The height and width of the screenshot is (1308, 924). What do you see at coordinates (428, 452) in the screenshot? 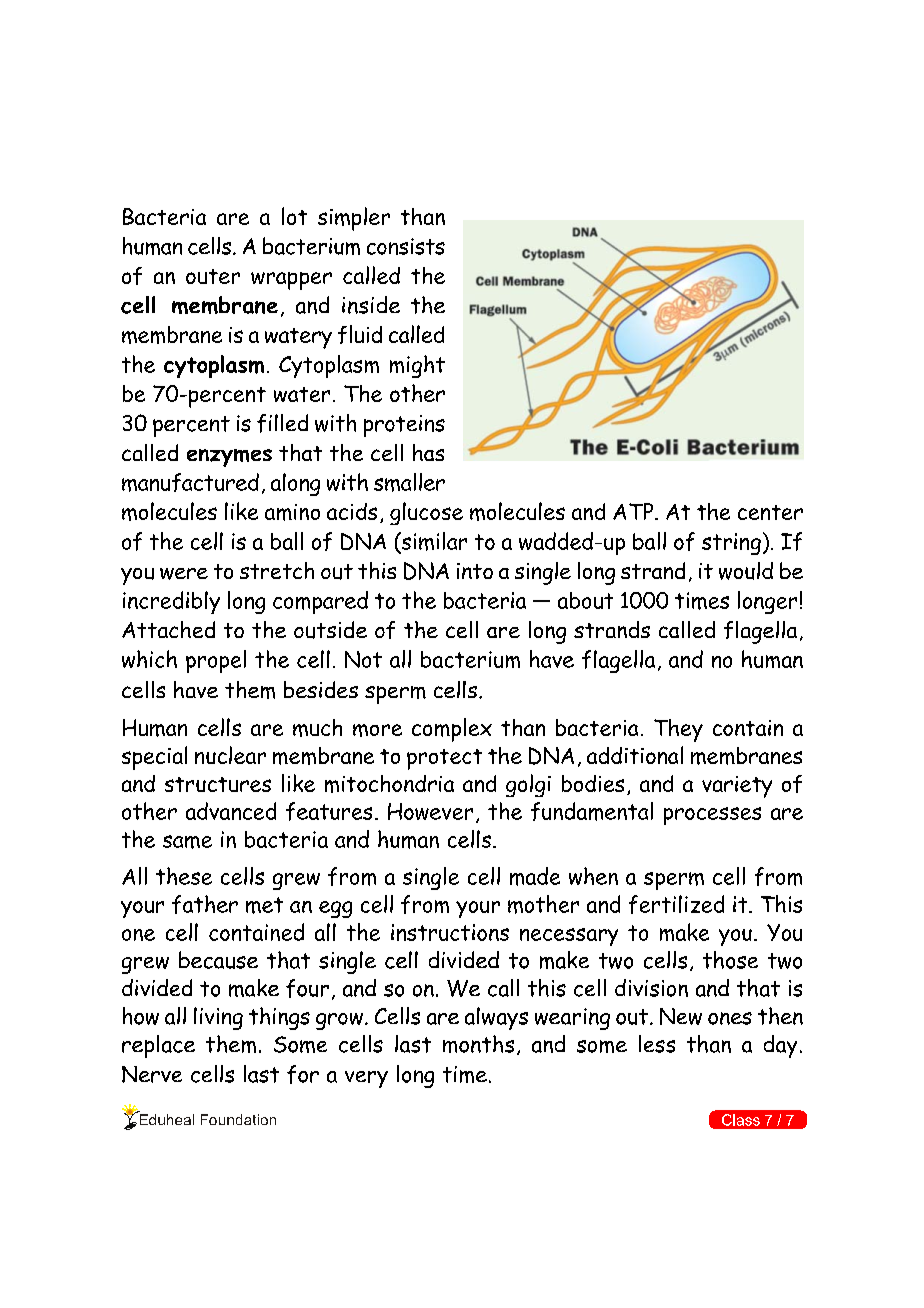
I see `has` at bounding box center [428, 452].
